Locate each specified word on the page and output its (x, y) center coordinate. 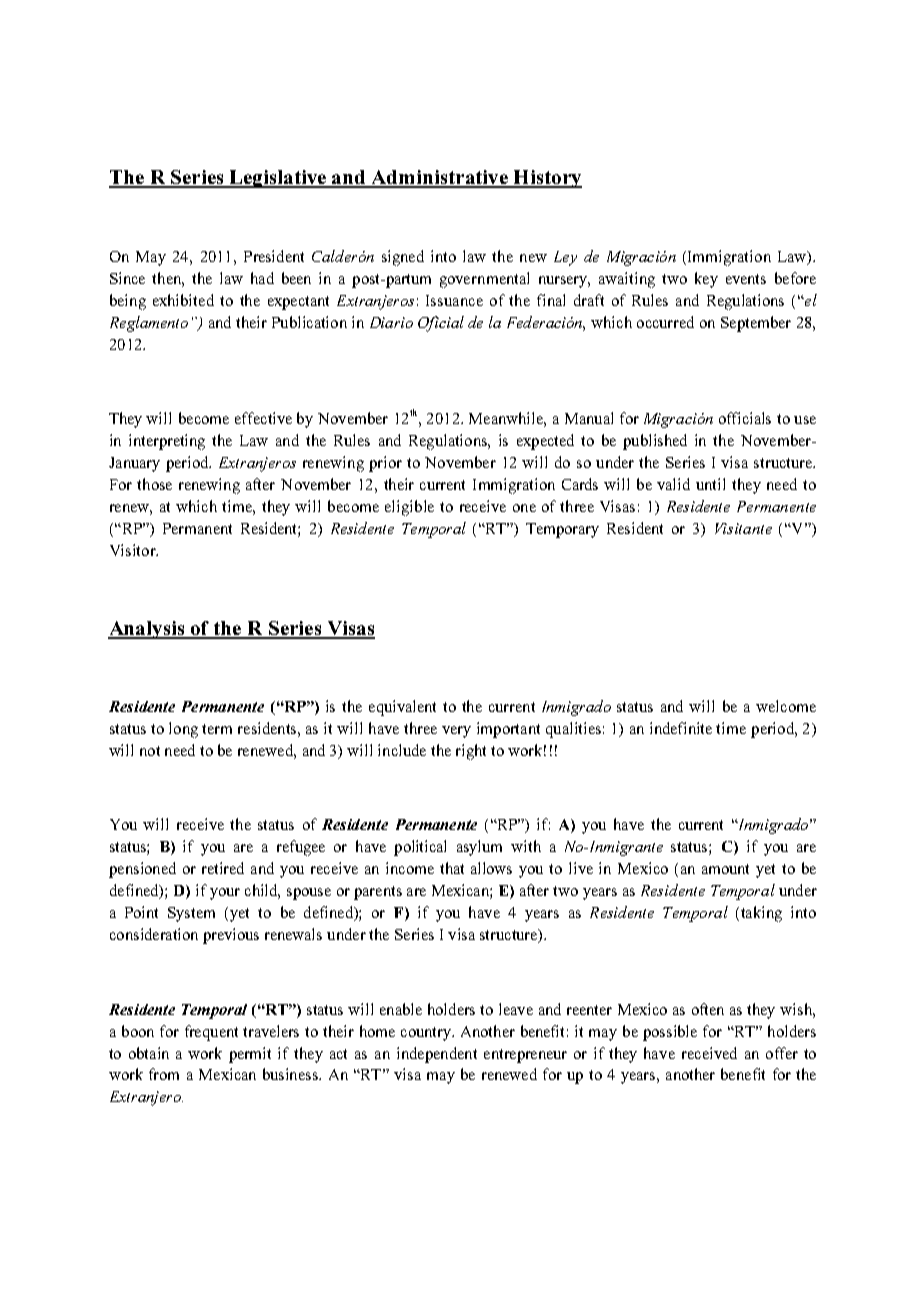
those (154, 484)
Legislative (278, 179)
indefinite (681, 728)
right (471, 752)
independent (437, 1055)
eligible (409, 508)
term (217, 729)
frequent (211, 1033)
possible (670, 1033)
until (710, 484)
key (706, 280)
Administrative (440, 178)
